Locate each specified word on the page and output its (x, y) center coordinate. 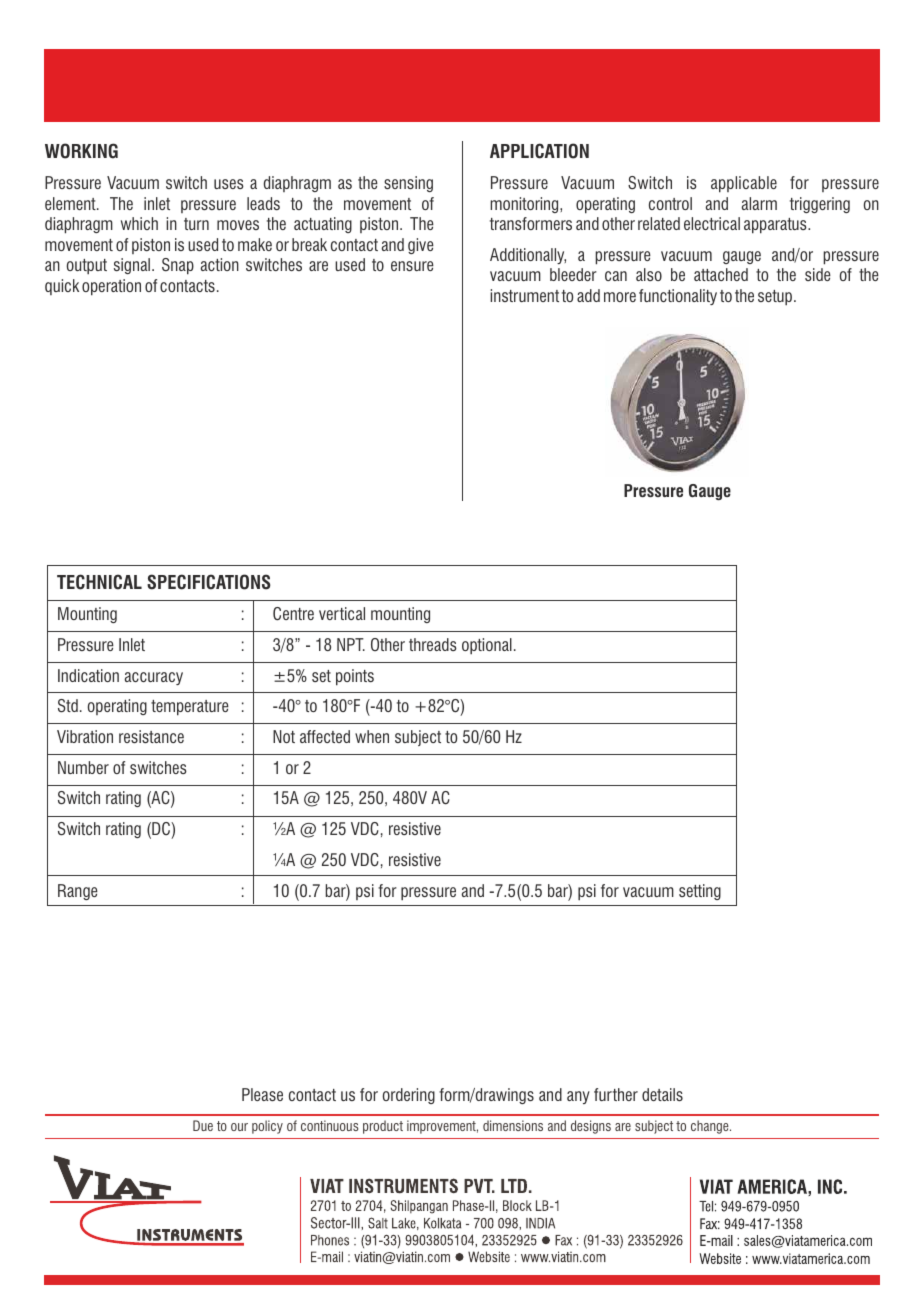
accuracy (154, 678)
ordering (409, 1096)
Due (203, 1125)
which (139, 223)
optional (487, 646)
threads (433, 644)
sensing (408, 184)
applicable (744, 184)
